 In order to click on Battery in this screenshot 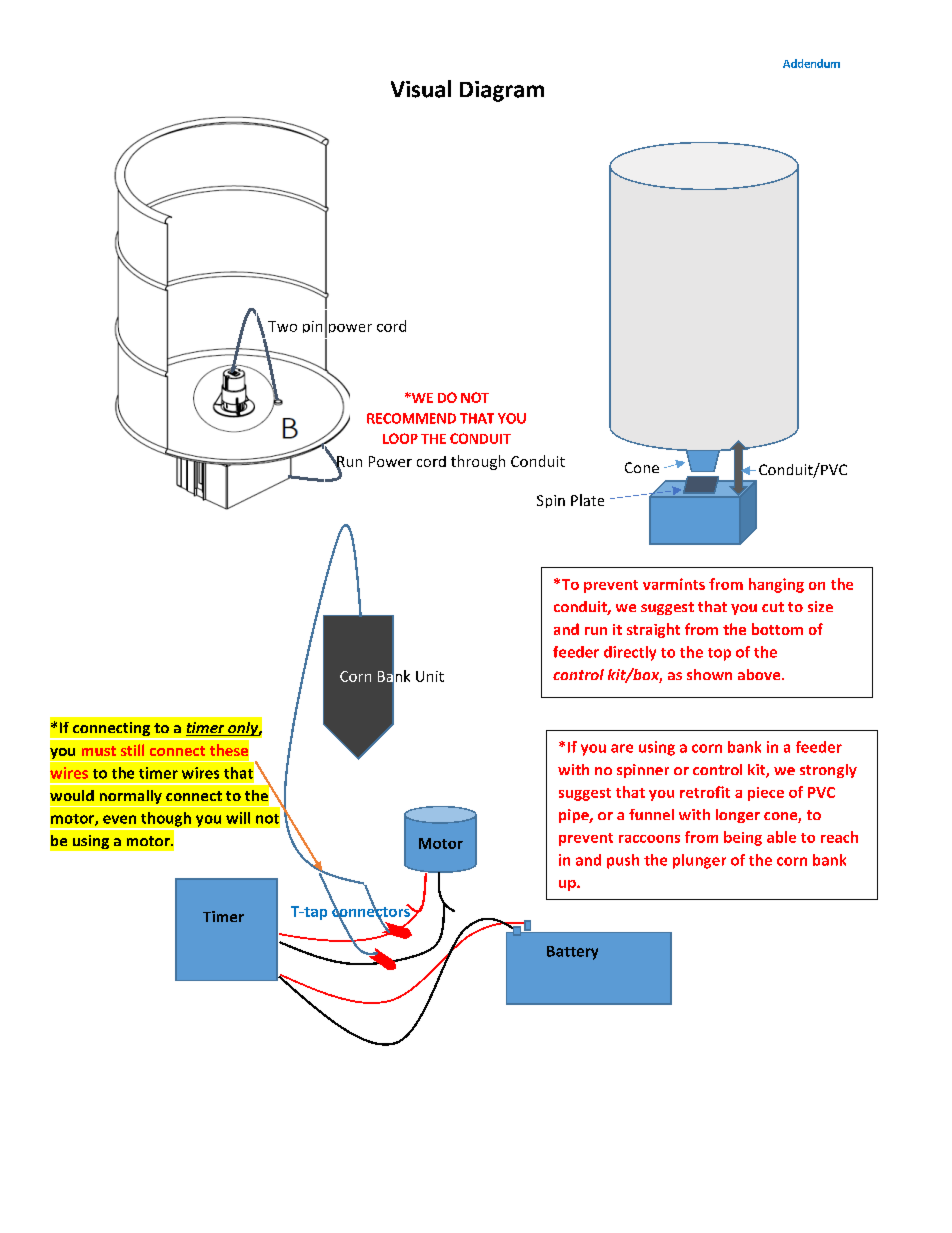, I will do `click(572, 953)`.
